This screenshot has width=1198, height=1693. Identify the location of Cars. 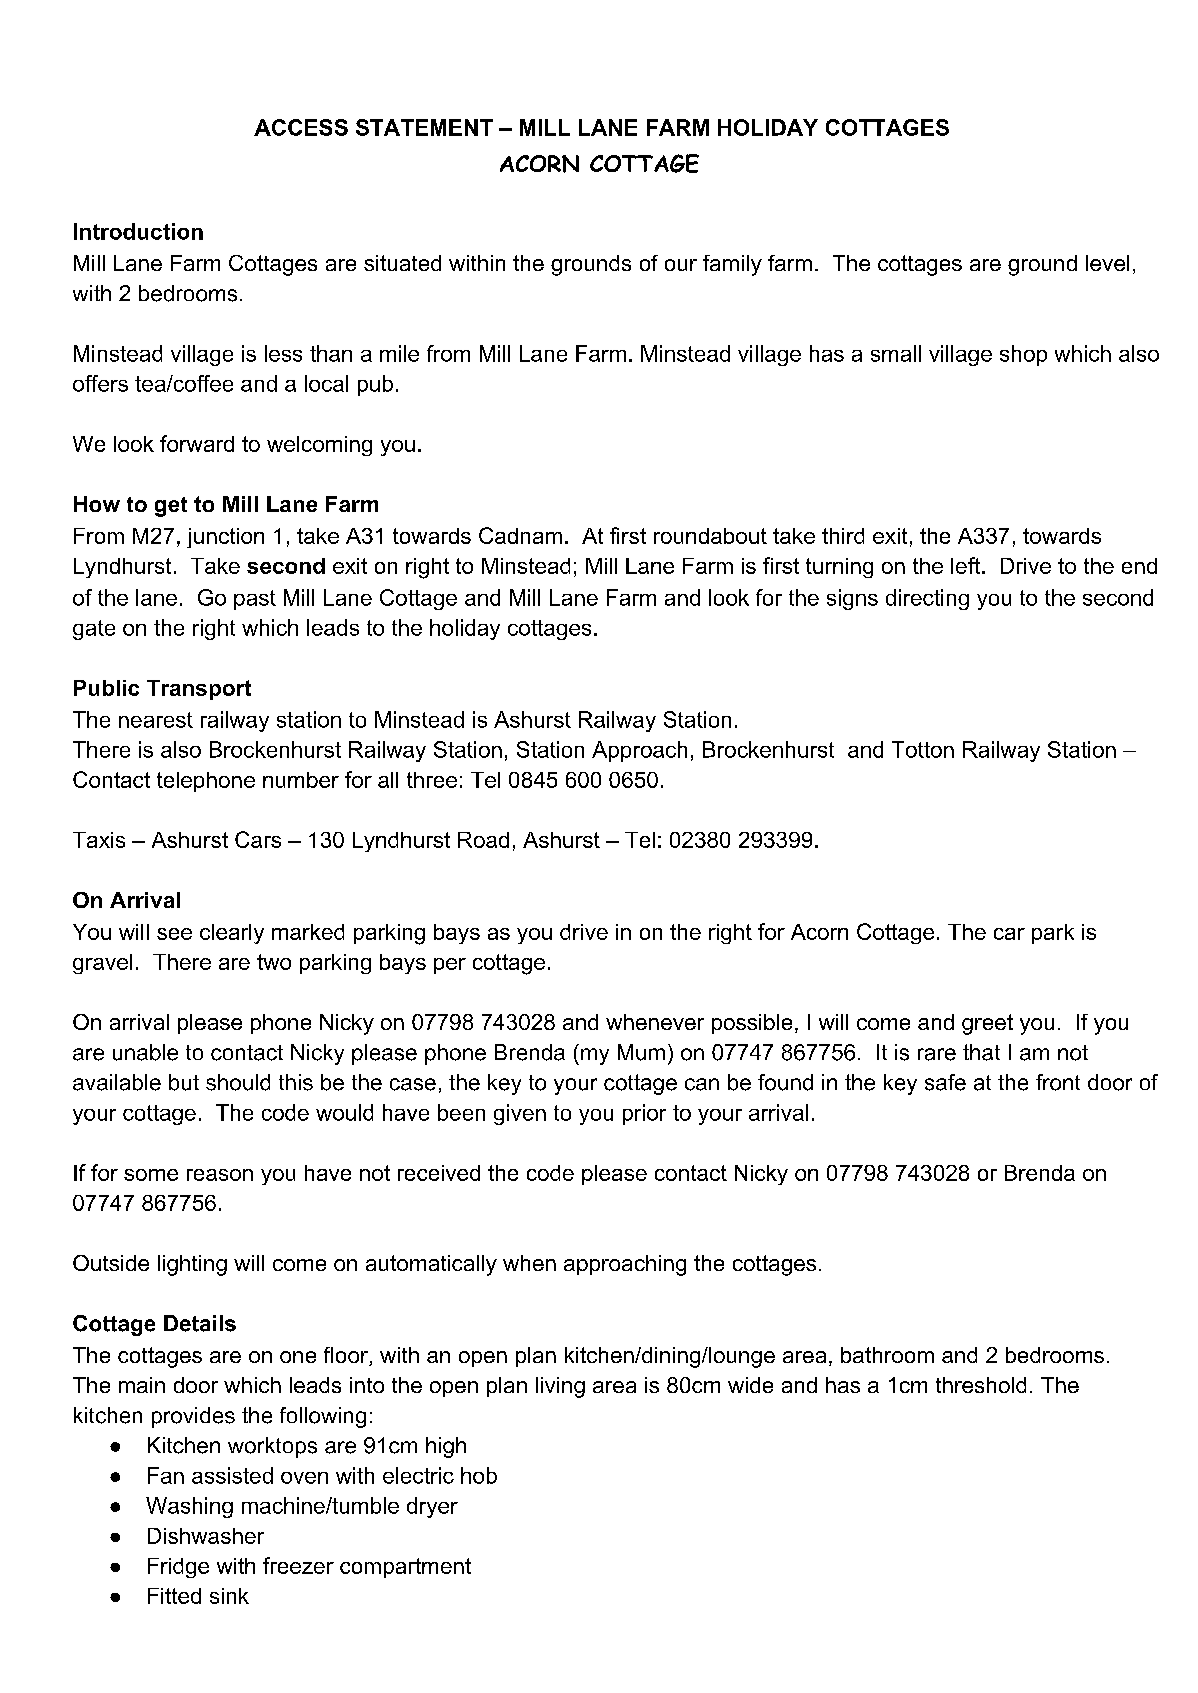
(258, 839).
